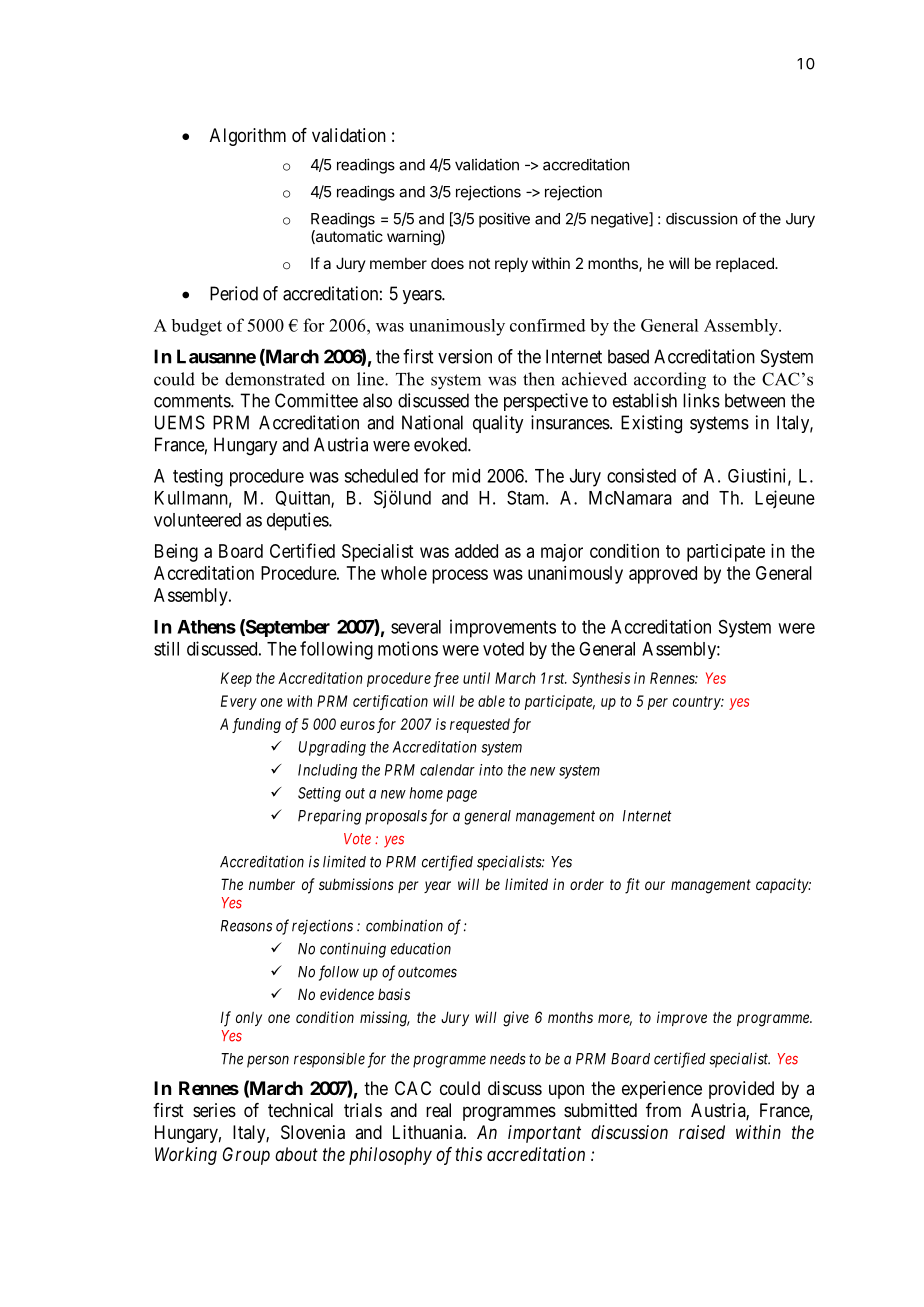 Image resolution: width=924 pixels, height=1307 pixels. Describe the element at coordinates (504, 220) in the screenshot. I see `positive` at that location.
